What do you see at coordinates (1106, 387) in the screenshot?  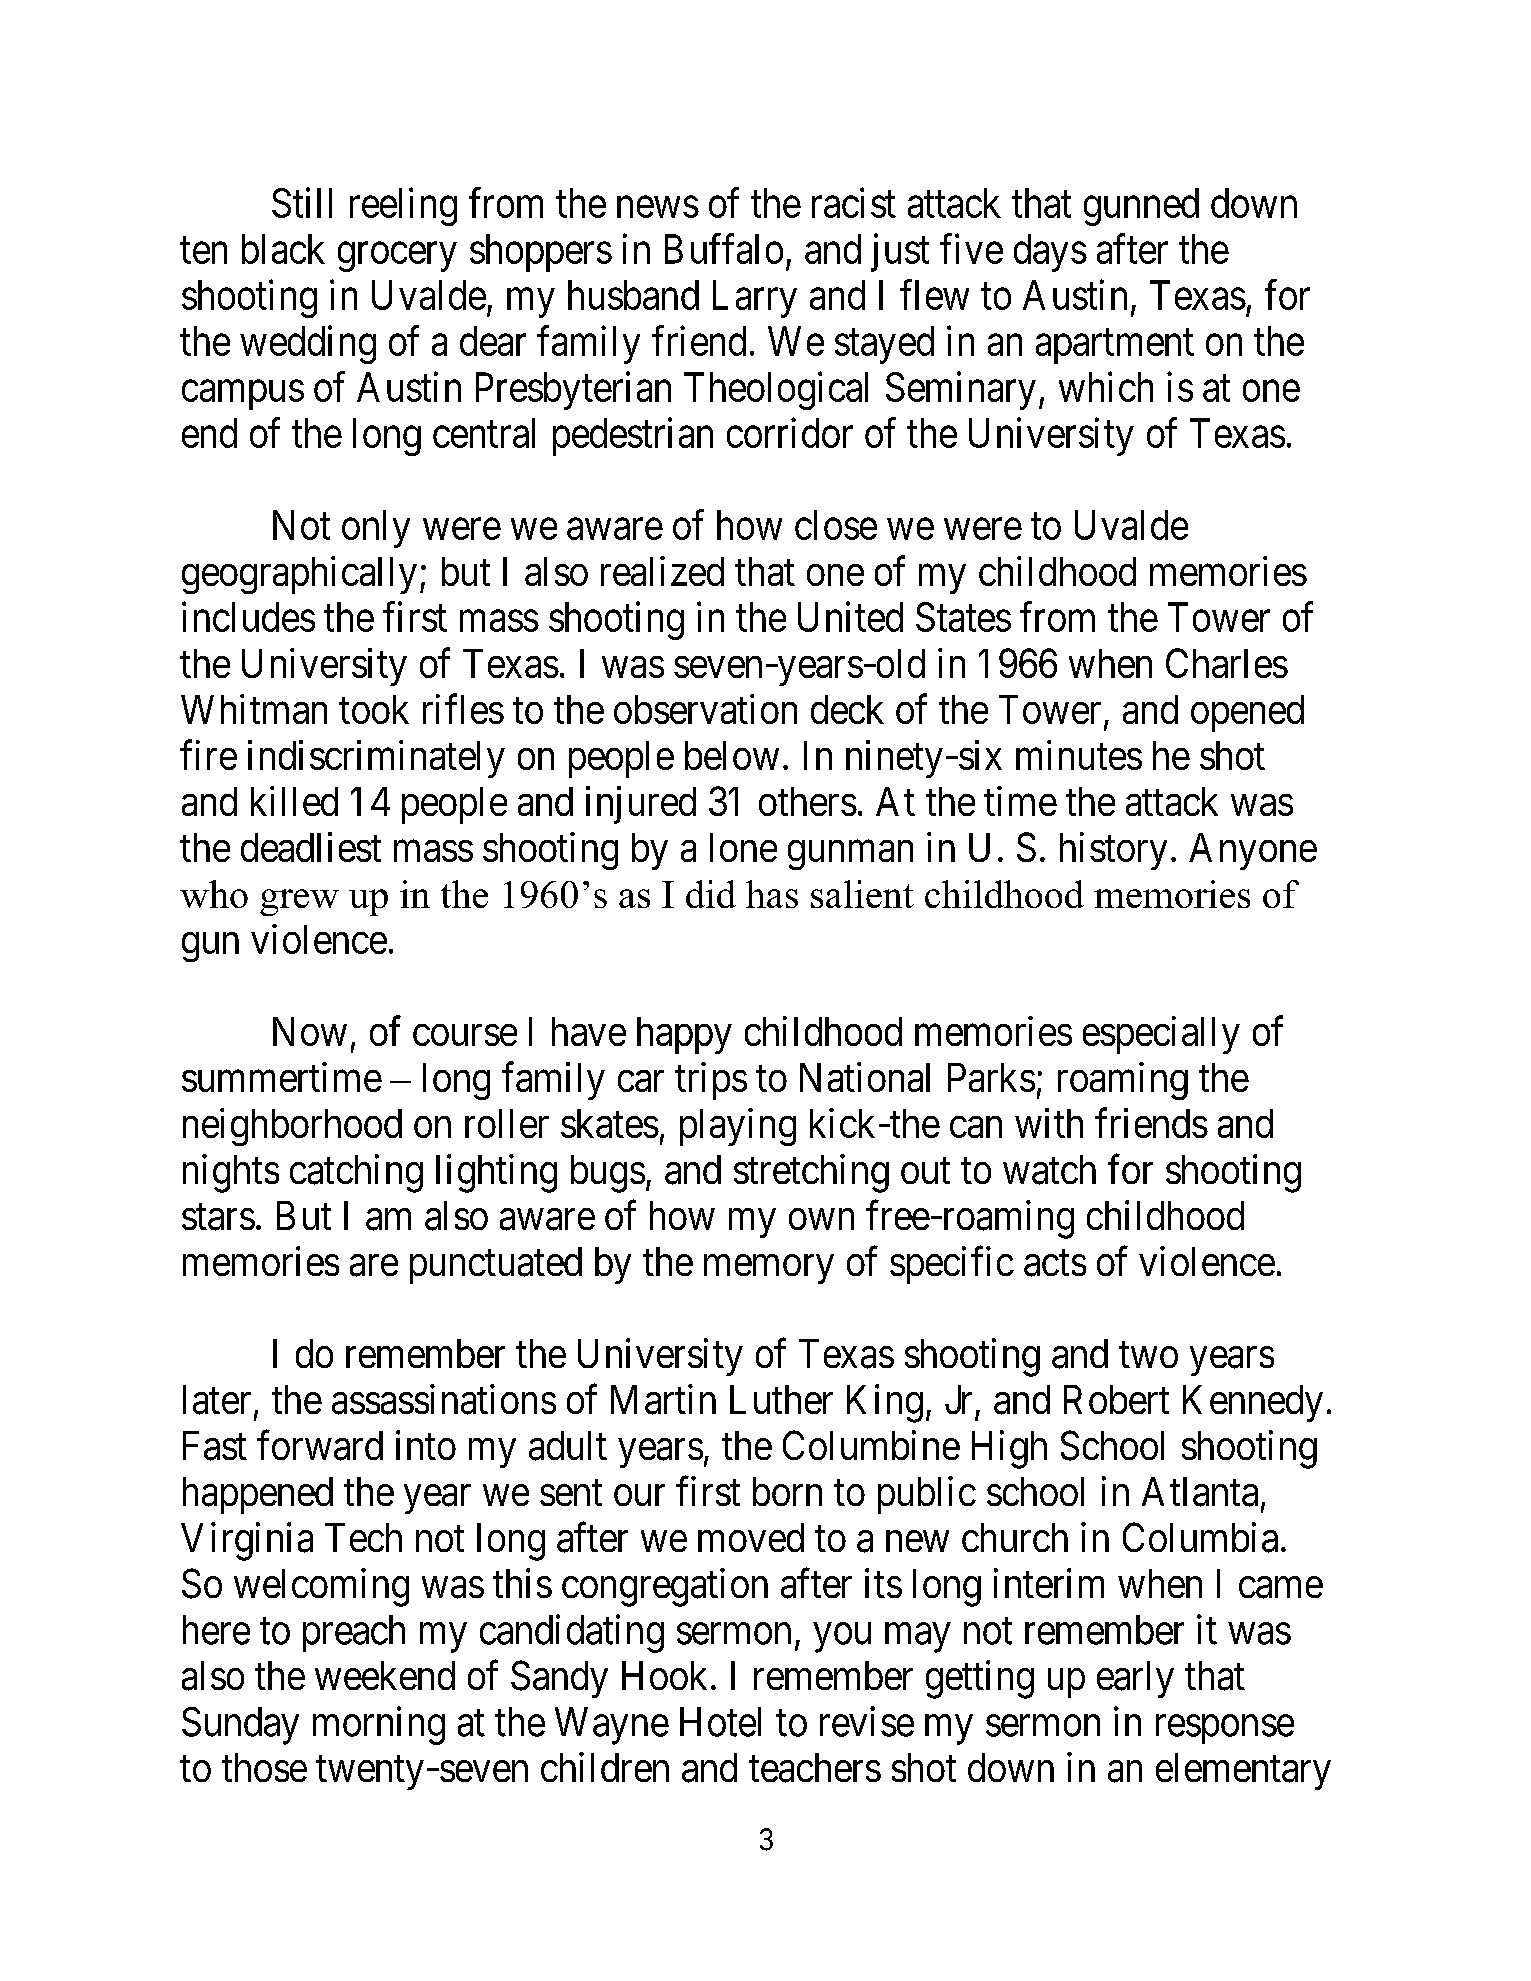 I see `which` at bounding box center [1106, 387].
